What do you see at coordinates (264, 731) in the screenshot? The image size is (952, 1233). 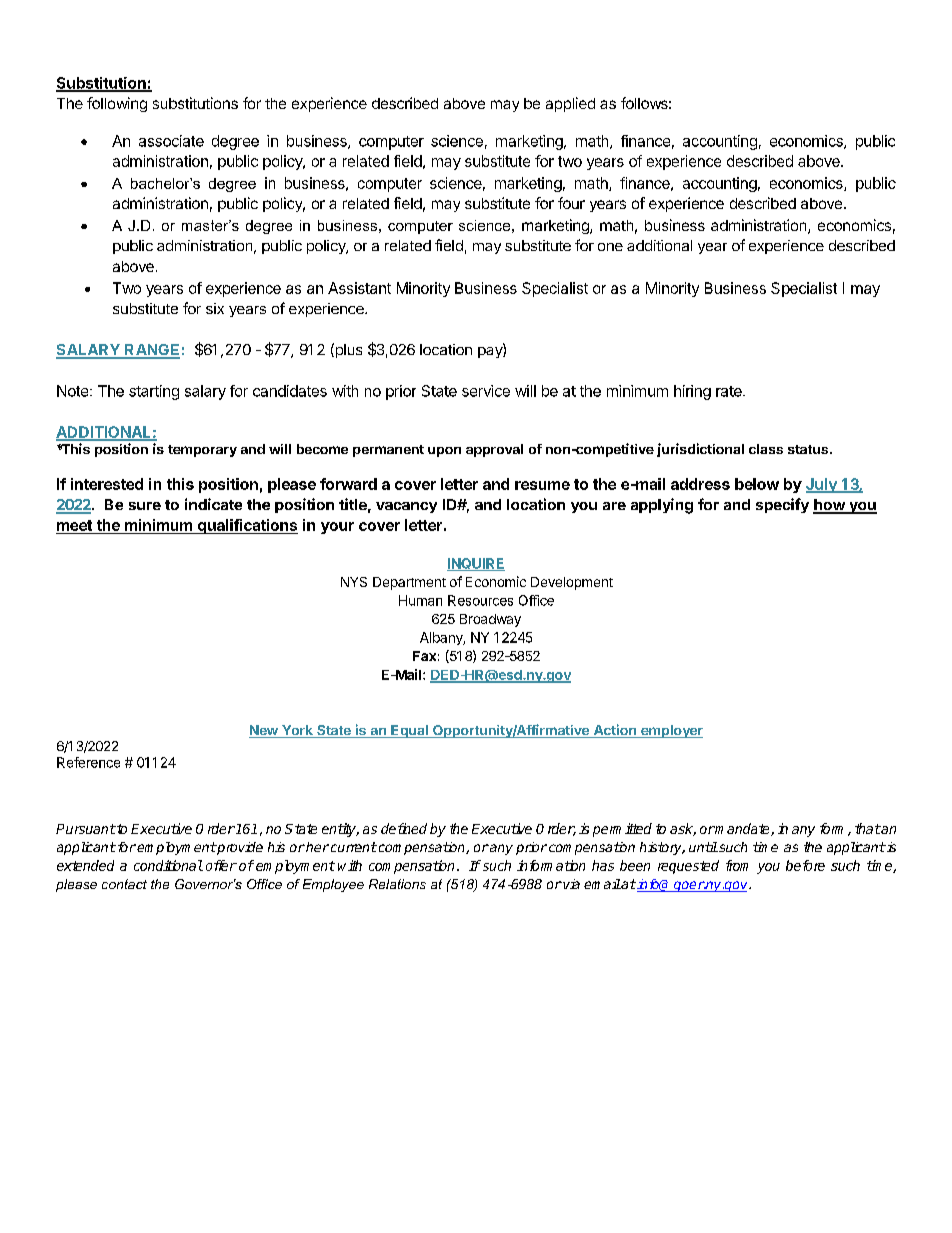 I see `New` at bounding box center [264, 731].
